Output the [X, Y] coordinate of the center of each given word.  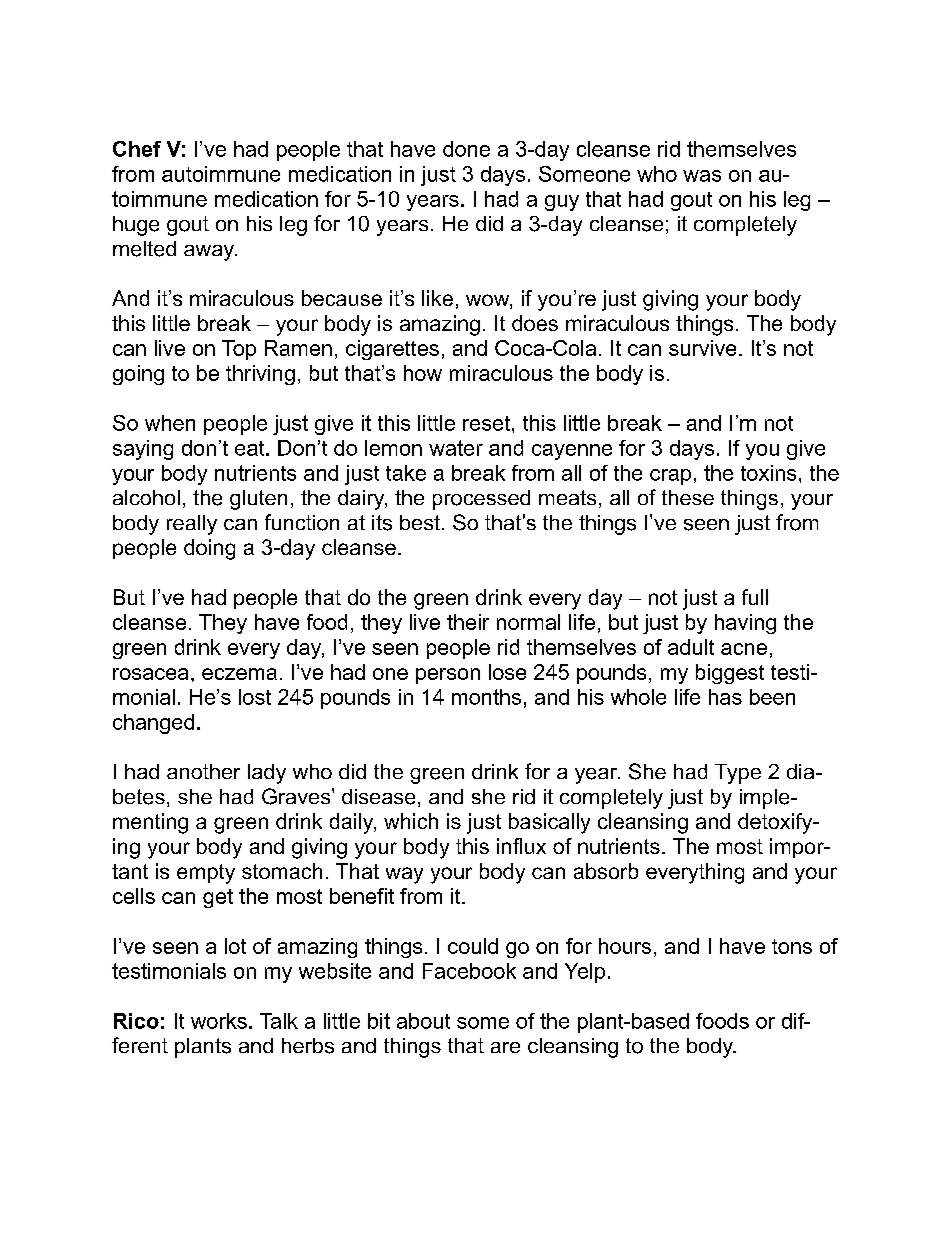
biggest [730, 674]
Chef [137, 149]
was [702, 176]
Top [239, 350]
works [219, 1021]
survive [702, 348]
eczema [239, 674]
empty [206, 874]
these [688, 497]
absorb [606, 871]
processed [481, 500]
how [423, 373]
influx [521, 846]
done [466, 149]
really [192, 525]
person [448, 676]
